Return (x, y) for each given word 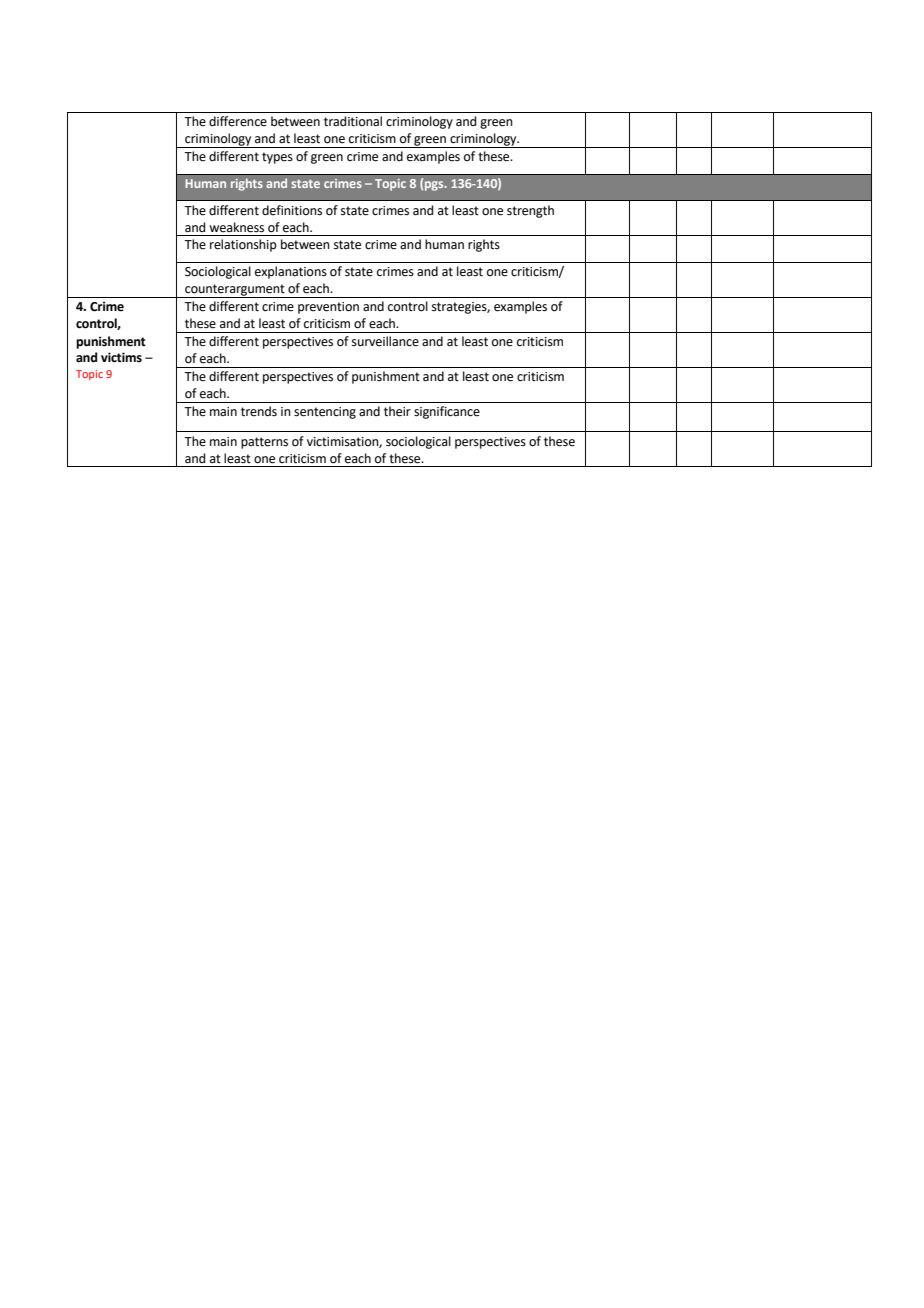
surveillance (385, 341)
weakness (236, 227)
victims (121, 357)
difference (238, 121)
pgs (435, 186)
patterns (264, 443)
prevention (328, 308)
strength (530, 211)
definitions (292, 210)
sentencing (325, 413)
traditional (353, 121)
